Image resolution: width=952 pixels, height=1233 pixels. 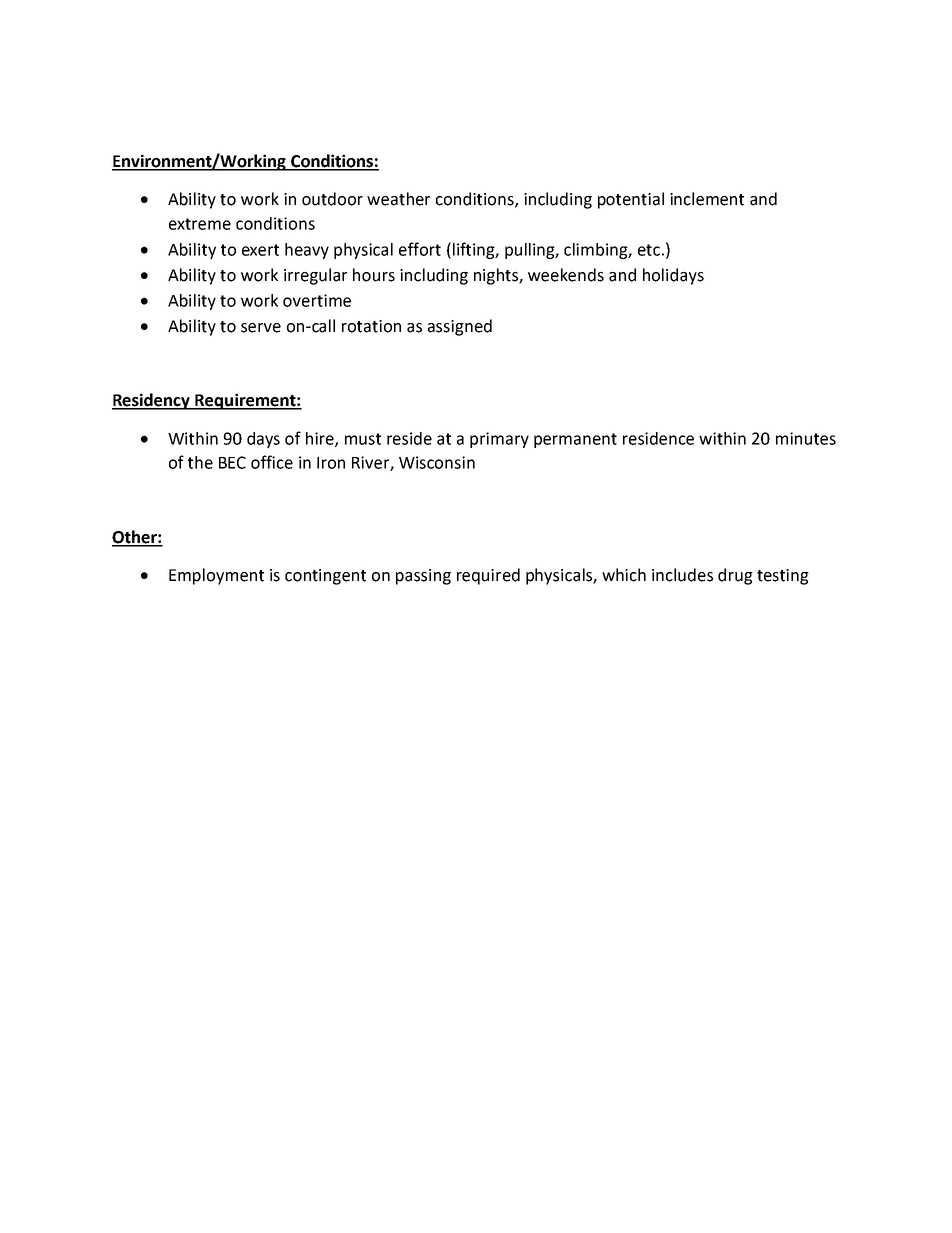 What do you see at coordinates (488, 576) in the screenshot?
I see `required` at bounding box center [488, 576].
